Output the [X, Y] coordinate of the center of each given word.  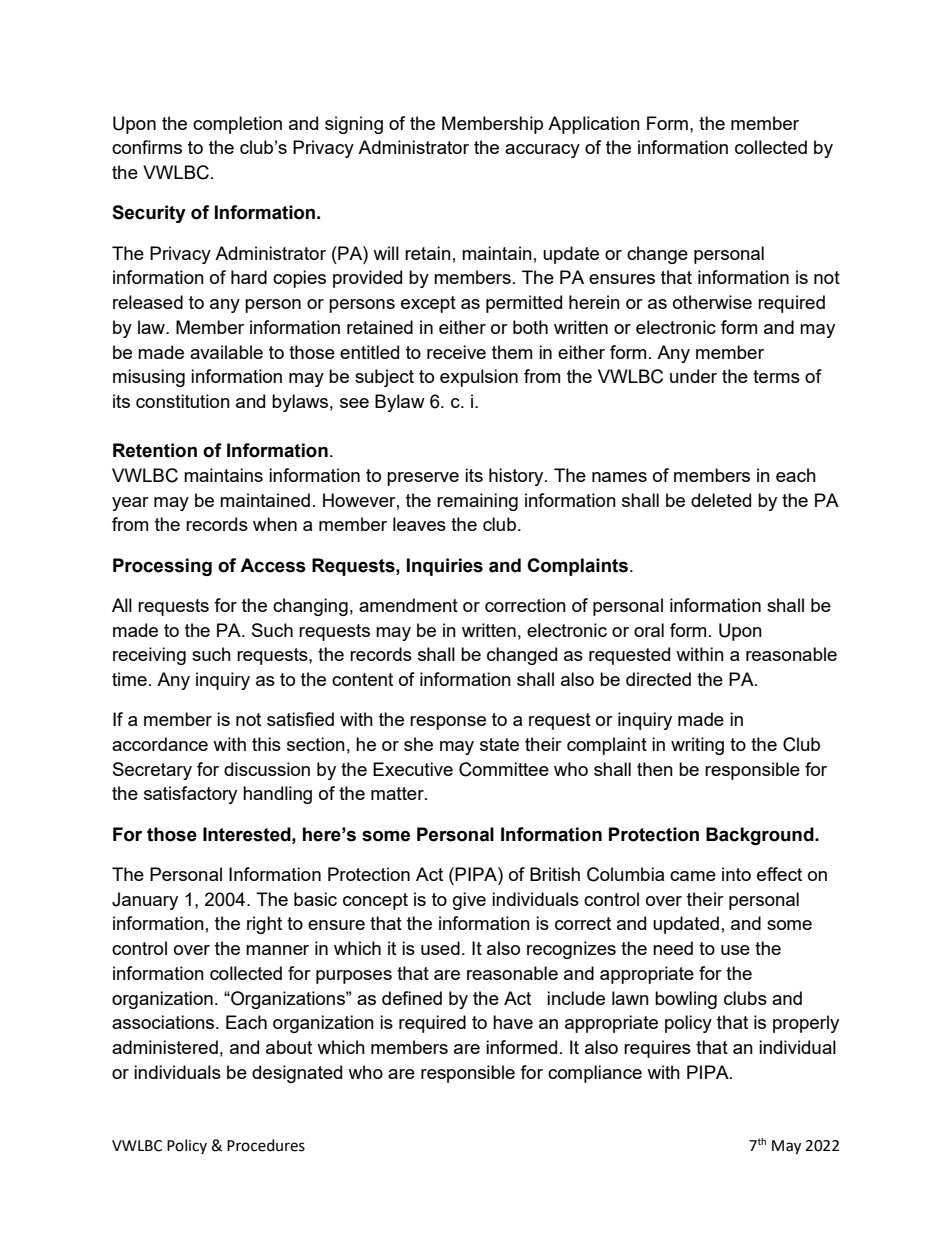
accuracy [542, 151]
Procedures [266, 1145]
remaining [477, 502]
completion [237, 125]
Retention [155, 450]
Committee [504, 769]
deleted [721, 500]
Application [594, 125]
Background [761, 836]
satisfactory [190, 795]
